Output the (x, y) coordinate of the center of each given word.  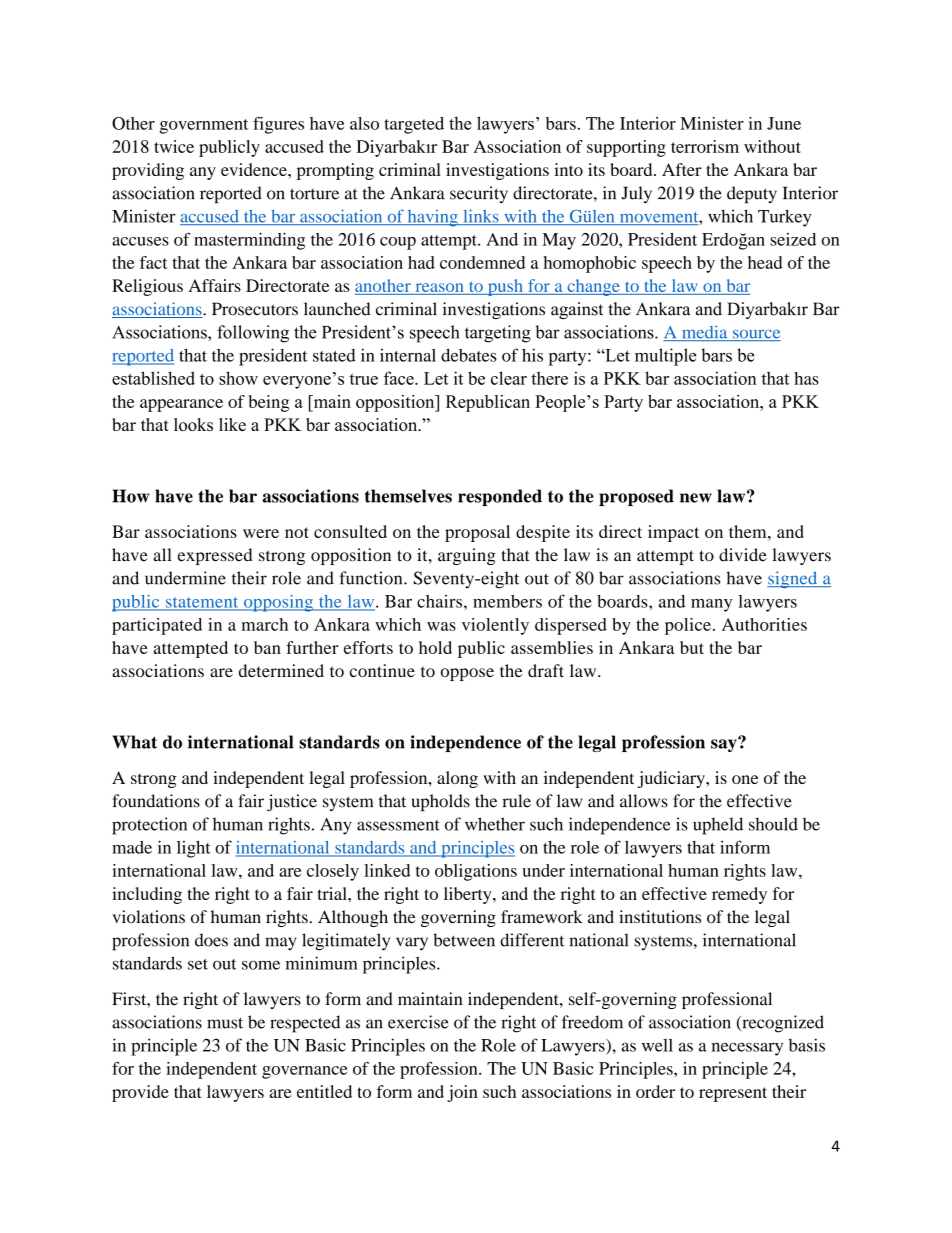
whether (495, 824)
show (238, 378)
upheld (718, 826)
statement (202, 603)
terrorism (705, 146)
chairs (439, 601)
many (711, 605)
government (204, 126)
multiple (665, 357)
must (225, 1023)
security (479, 194)
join (462, 1093)
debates (469, 355)
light (194, 849)
